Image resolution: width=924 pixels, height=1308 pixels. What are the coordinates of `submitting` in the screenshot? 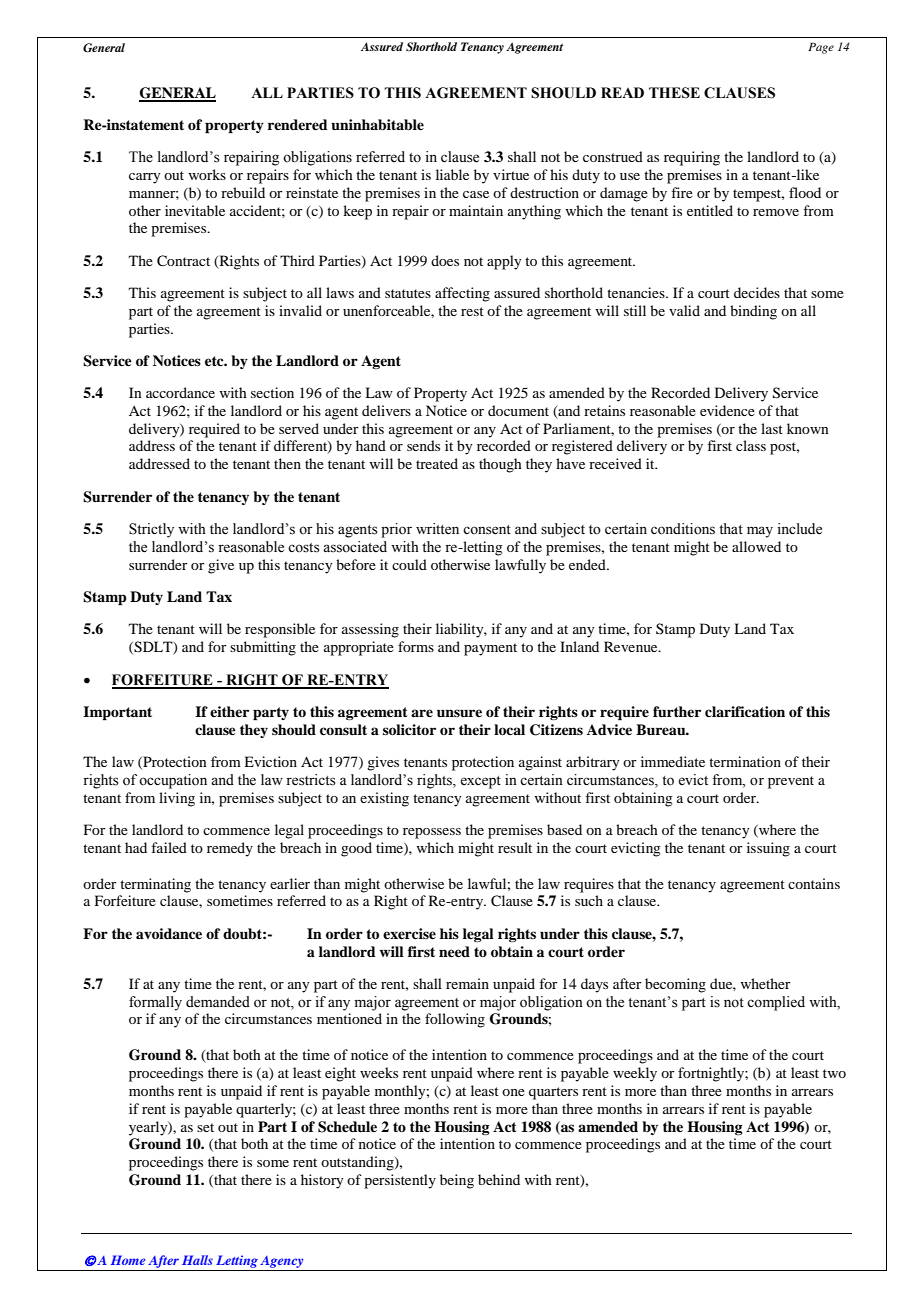 It's located at (263, 648).
